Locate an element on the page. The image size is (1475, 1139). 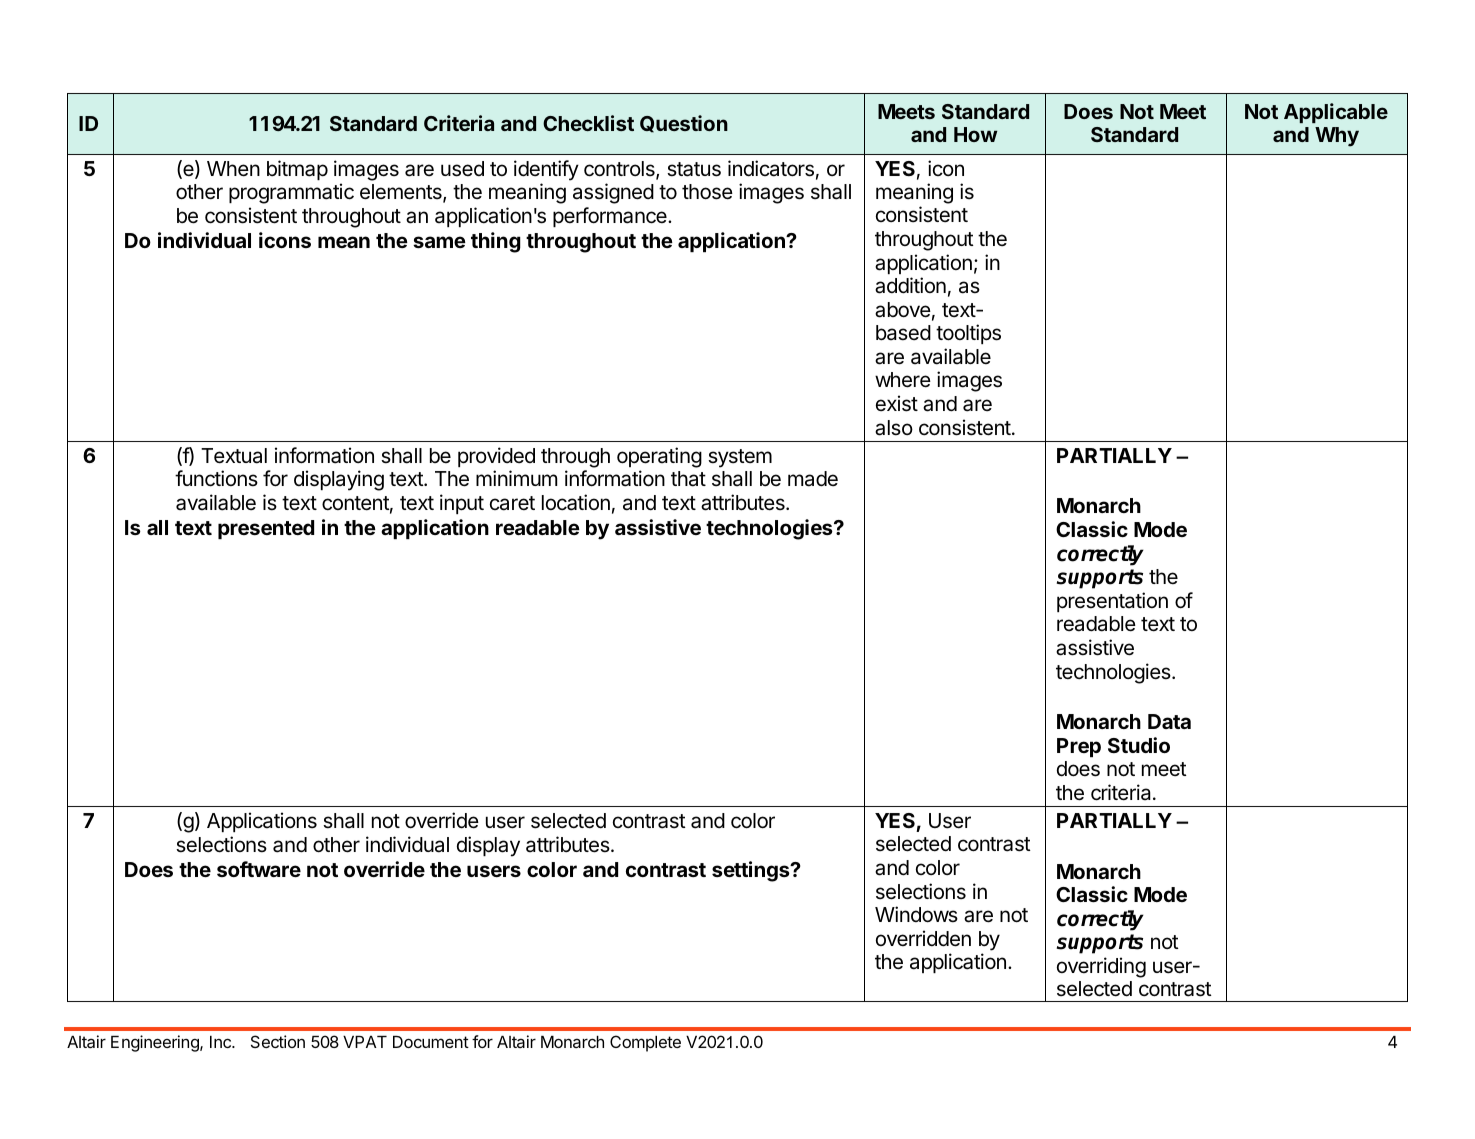
Section is located at coordinates (278, 1041).
